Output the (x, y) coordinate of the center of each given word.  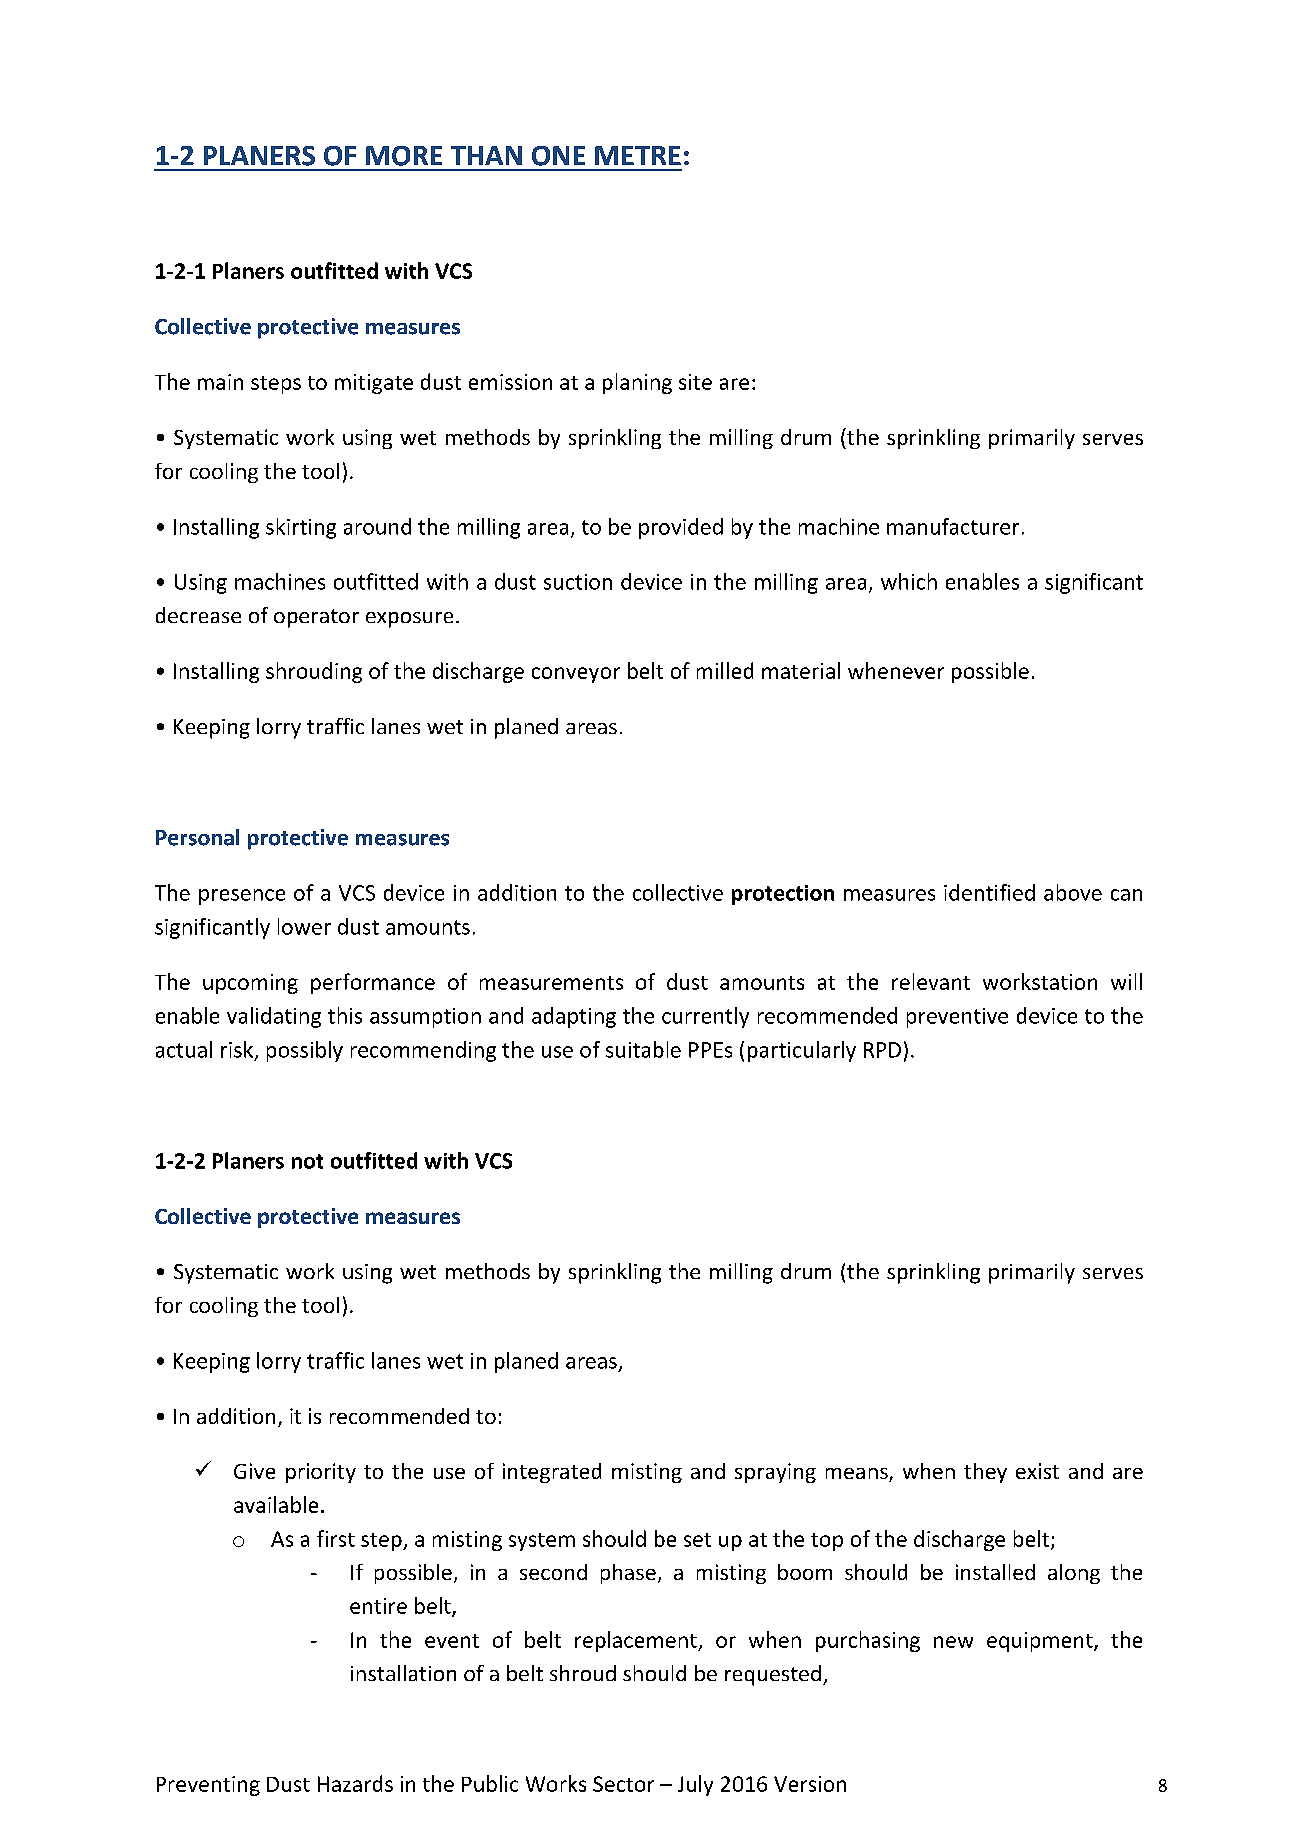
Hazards (355, 1783)
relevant (931, 981)
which (909, 581)
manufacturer (953, 526)
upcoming (250, 984)
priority (321, 1473)
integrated (552, 1473)
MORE (404, 156)
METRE (638, 155)
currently (705, 1017)
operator (316, 618)
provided (681, 528)
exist (1037, 1471)
